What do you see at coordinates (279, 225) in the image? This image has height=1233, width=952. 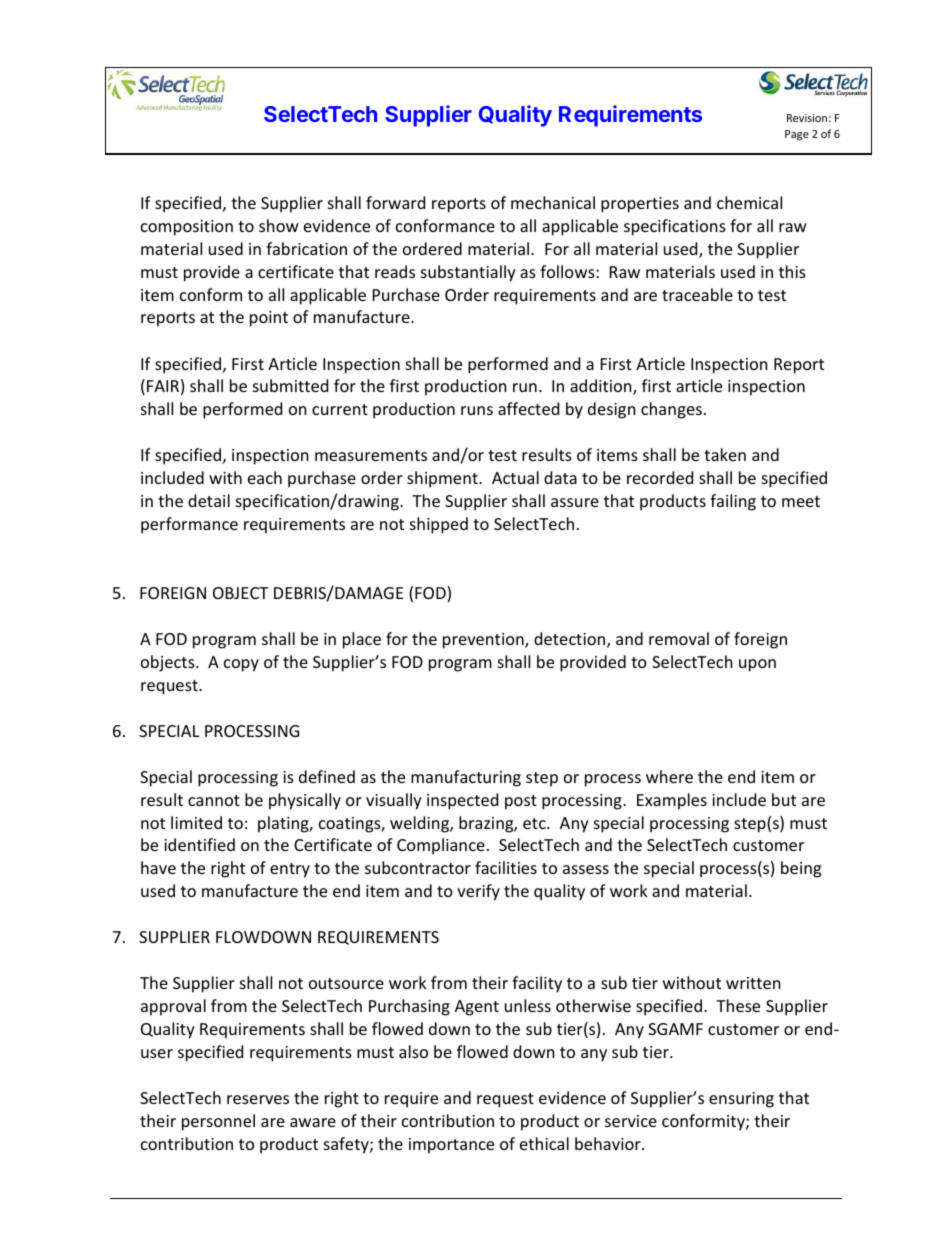 I see `show` at bounding box center [279, 225].
